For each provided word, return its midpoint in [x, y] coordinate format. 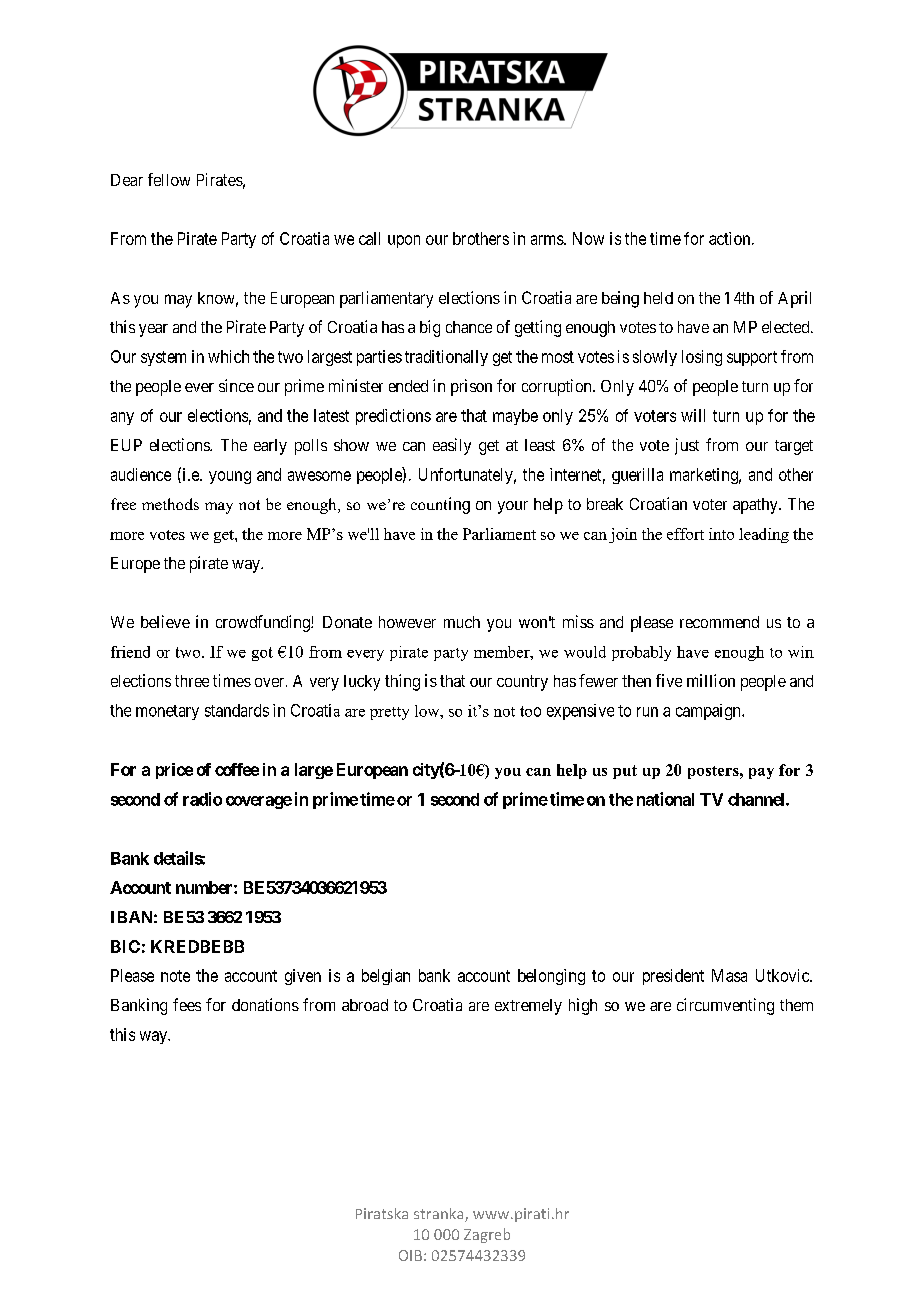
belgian [386, 977]
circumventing [725, 1006]
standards [237, 710]
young [230, 477]
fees [187, 1004]
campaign [709, 712]
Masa [729, 975]
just [687, 446]
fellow [169, 179]
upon [404, 241]
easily [452, 446]
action [731, 238]
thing [402, 682]
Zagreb [487, 1235]
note [175, 976]
